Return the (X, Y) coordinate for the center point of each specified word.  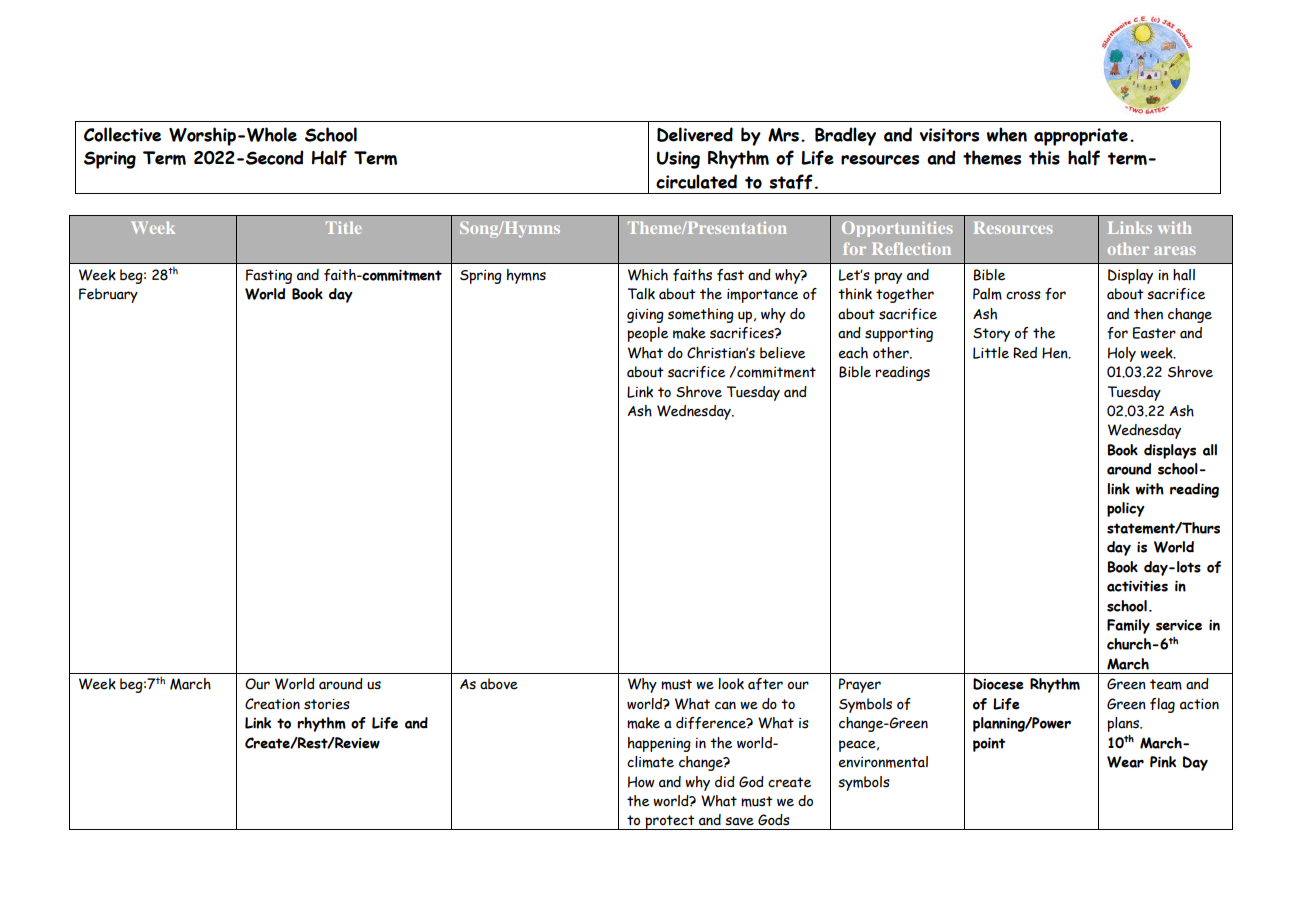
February (108, 295)
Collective (122, 134)
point (989, 745)
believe (782, 353)
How (641, 782)
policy (1126, 509)
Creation (272, 704)
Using (678, 160)
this (1044, 157)
